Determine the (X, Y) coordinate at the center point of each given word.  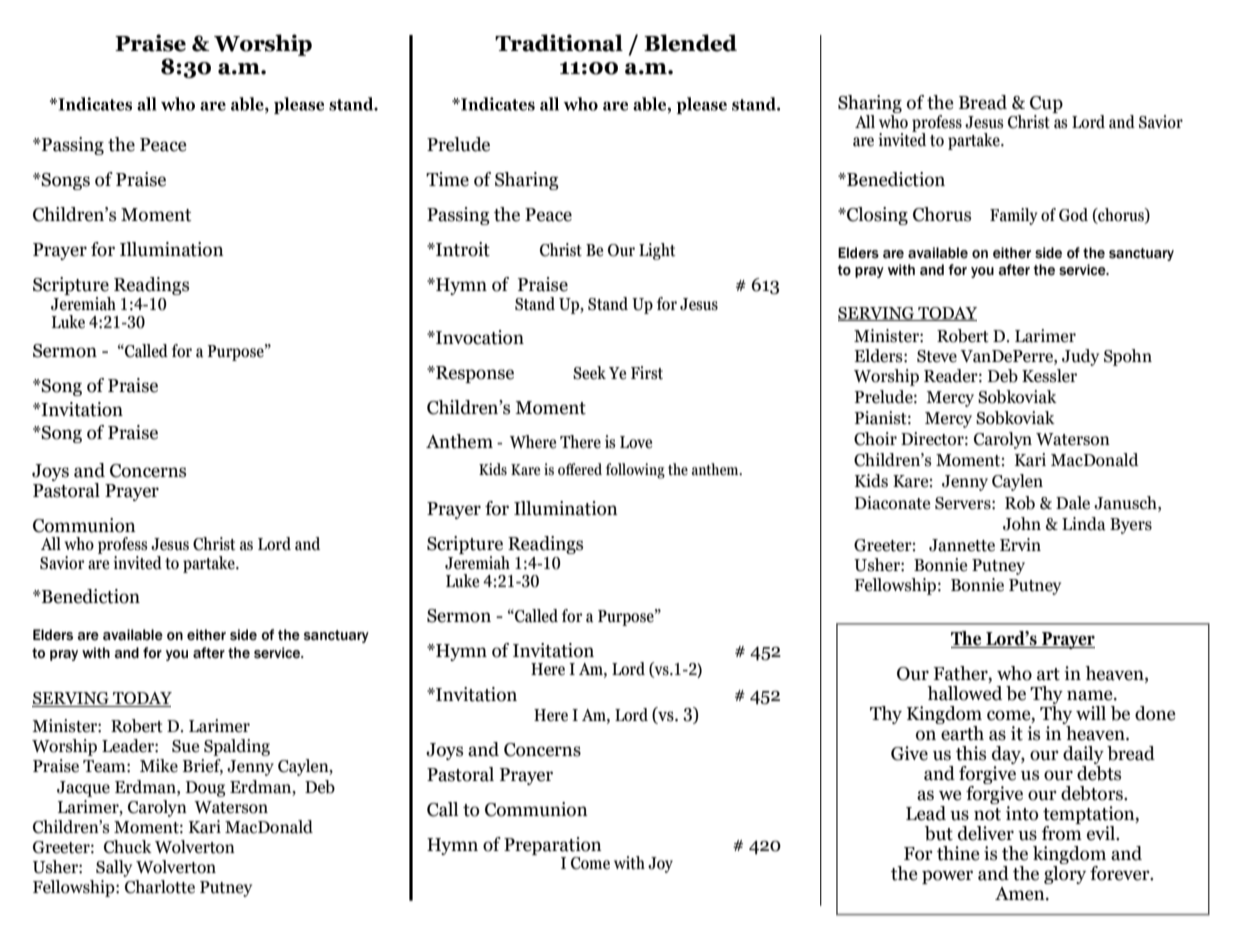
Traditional (559, 43)
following (635, 471)
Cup (1046, 106)
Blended (690, 43)
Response (474, 374)
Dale (1073, 503)
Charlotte (160, 887)
